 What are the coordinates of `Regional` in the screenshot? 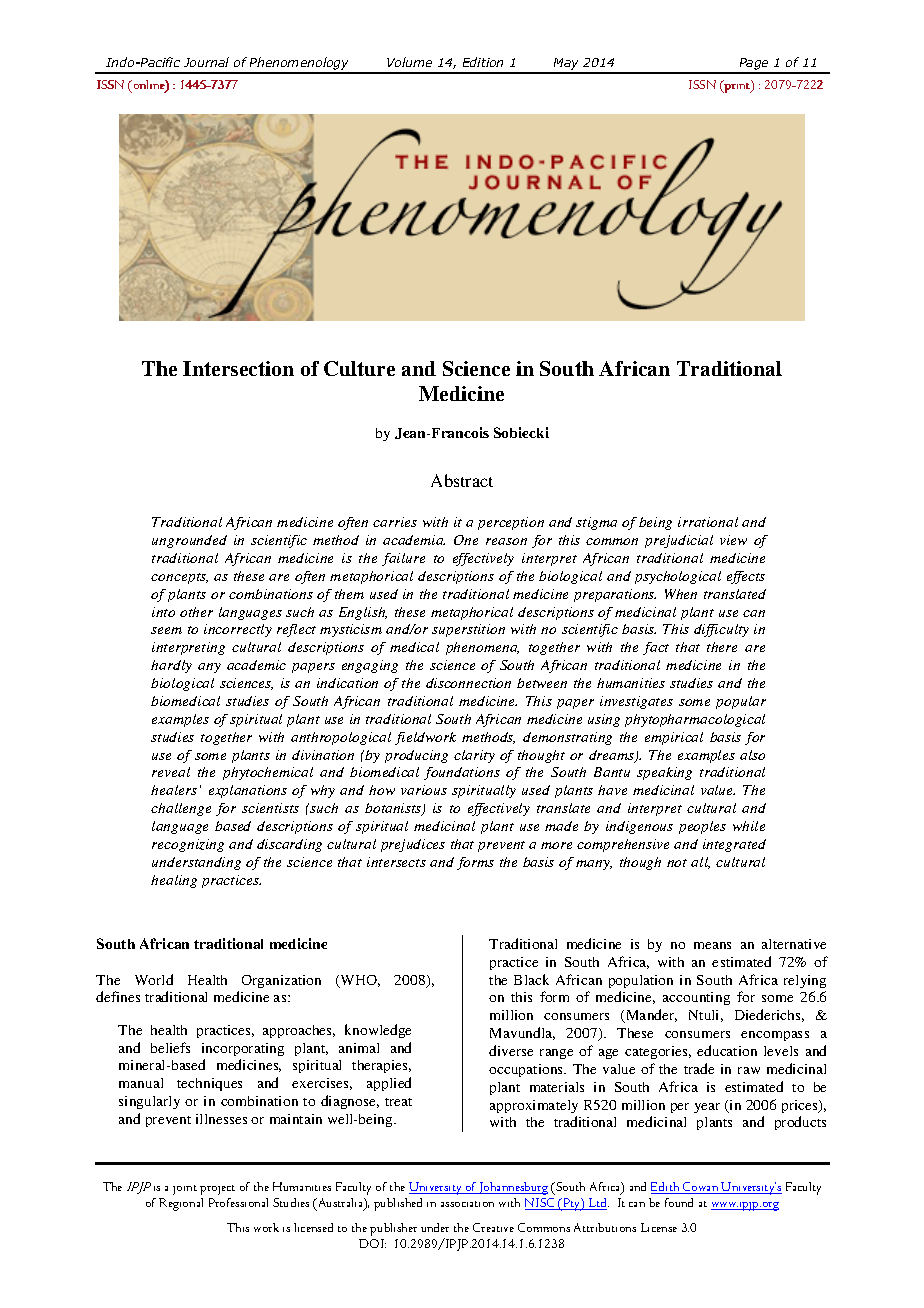 It's located at (181, 1204).
